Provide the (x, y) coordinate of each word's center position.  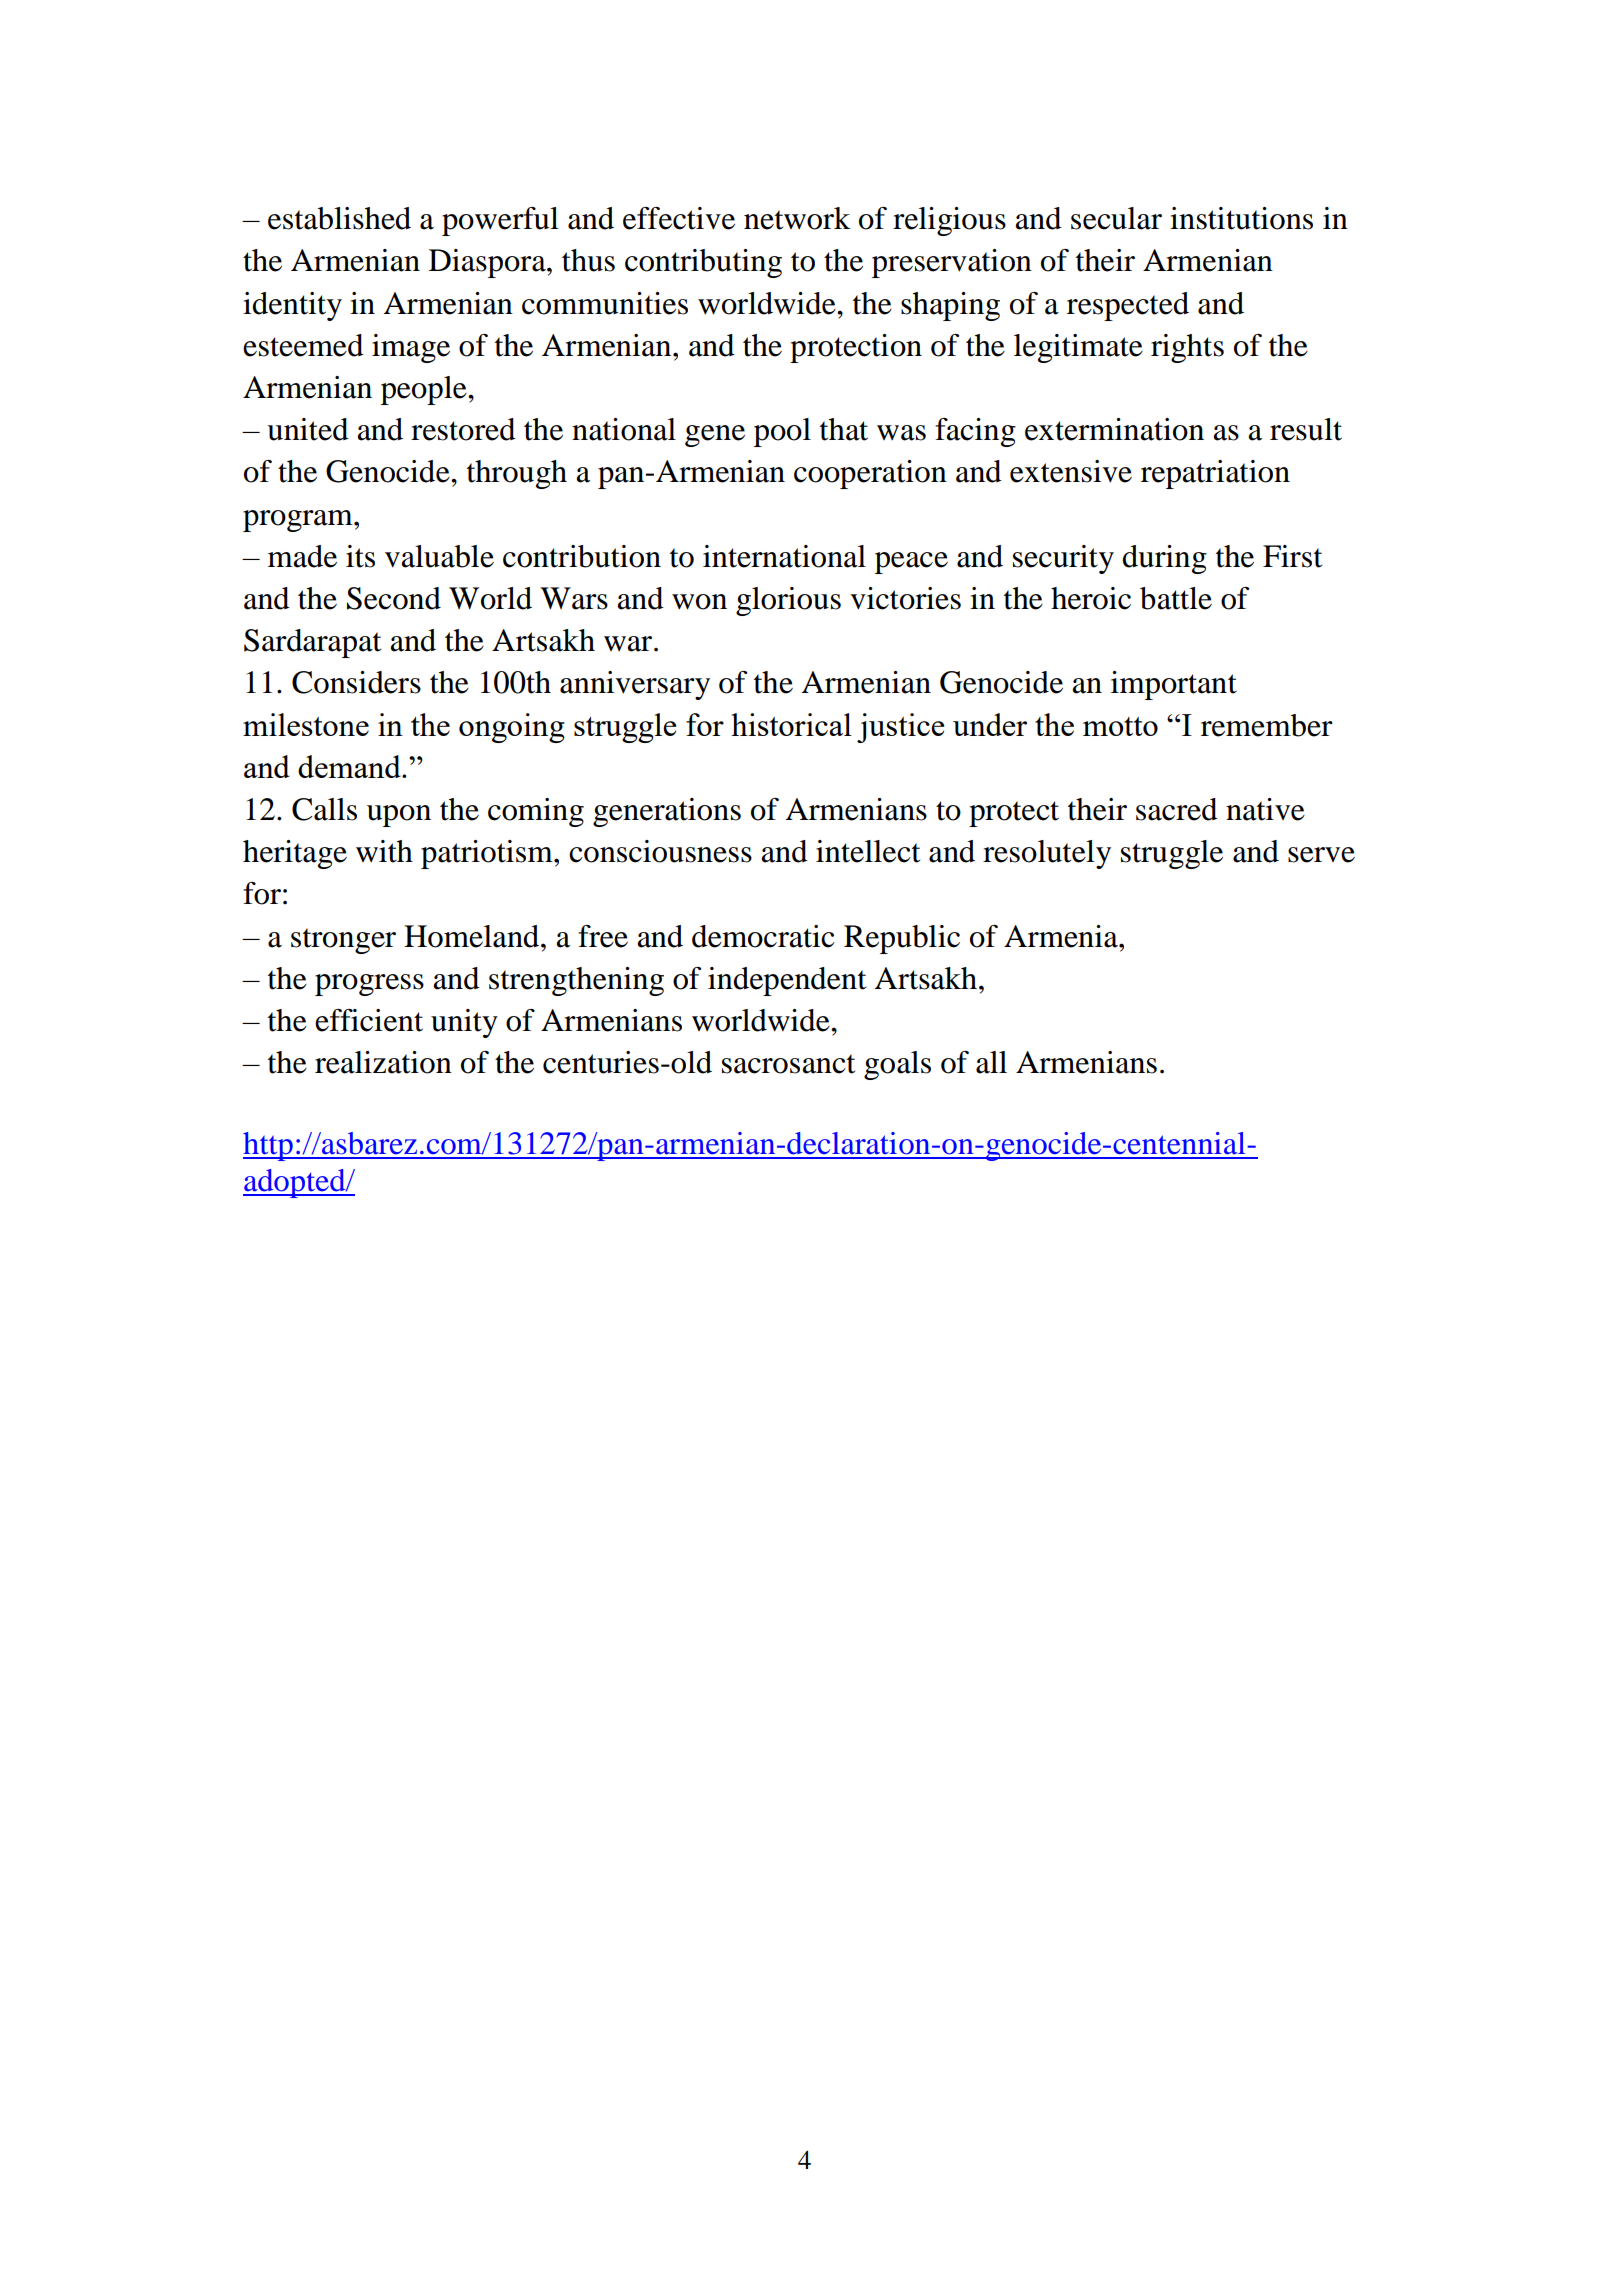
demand (350, 766)
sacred (1177, 809)
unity (464, 1023)
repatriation (1215, 474)
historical (791, 724)
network (797, 218)
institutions (1241, 218)
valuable (439, 556)
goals (897, 1065)
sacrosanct (788, 1064)
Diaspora (488, 263)
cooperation (870, 474)
